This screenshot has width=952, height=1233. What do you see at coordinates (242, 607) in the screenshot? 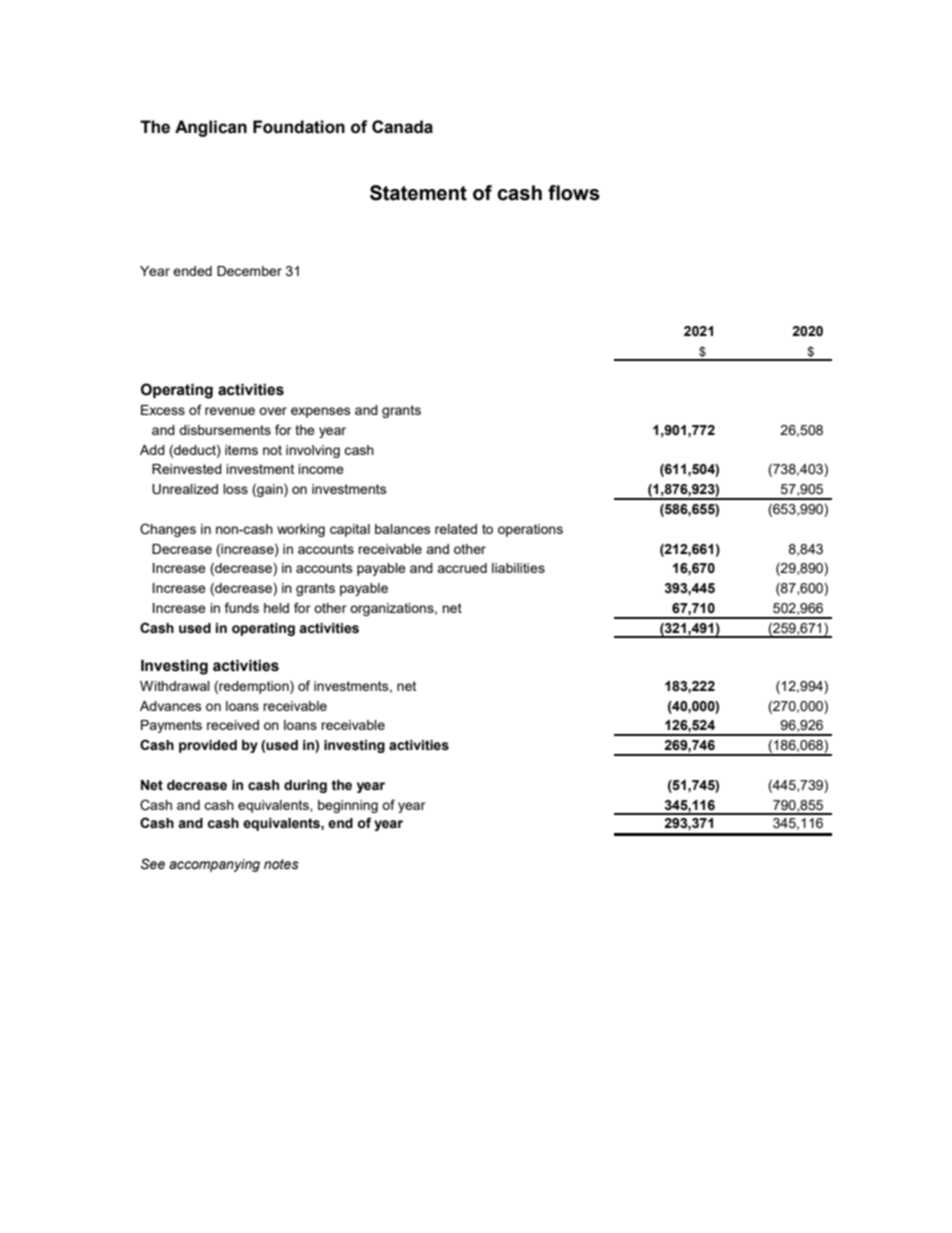
I see `funds` at bounding box center [242, 607].
